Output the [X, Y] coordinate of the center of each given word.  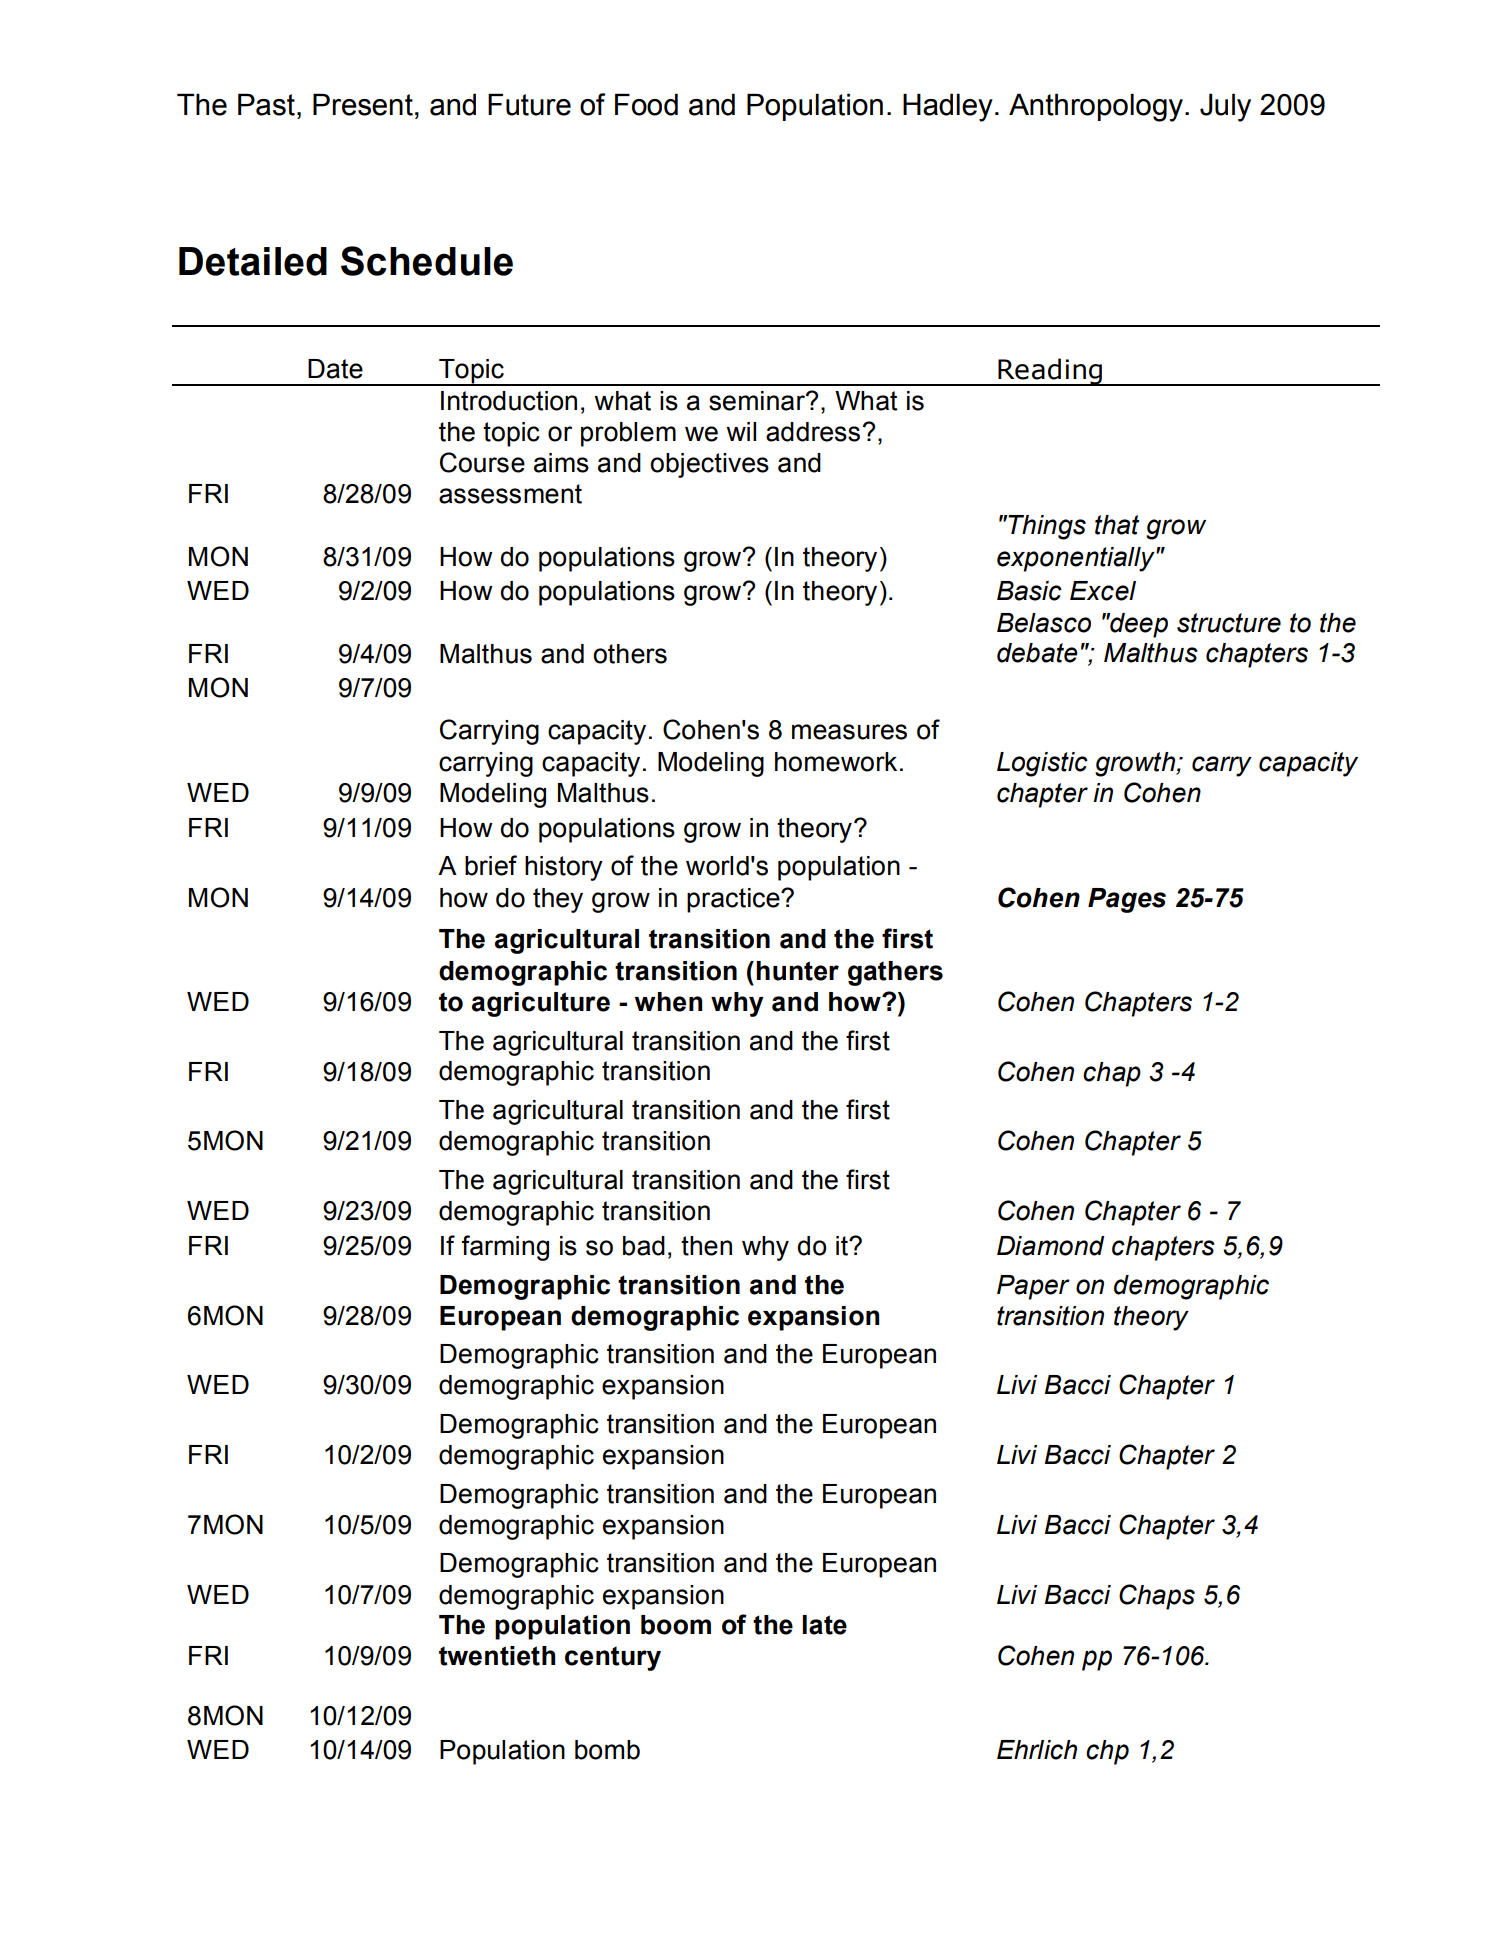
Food [646, 104]
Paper [1033, 1287]
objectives [709, 465]
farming [505, 1248]
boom [676, 1625]
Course [482, 462]
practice [734, 900]
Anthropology [1096, 107]
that [1117, 525]
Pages [1127, 900]
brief [491, 865]
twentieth [497, 1656]
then [706, 1246]
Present [363, 104]
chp [1107, 1752]
